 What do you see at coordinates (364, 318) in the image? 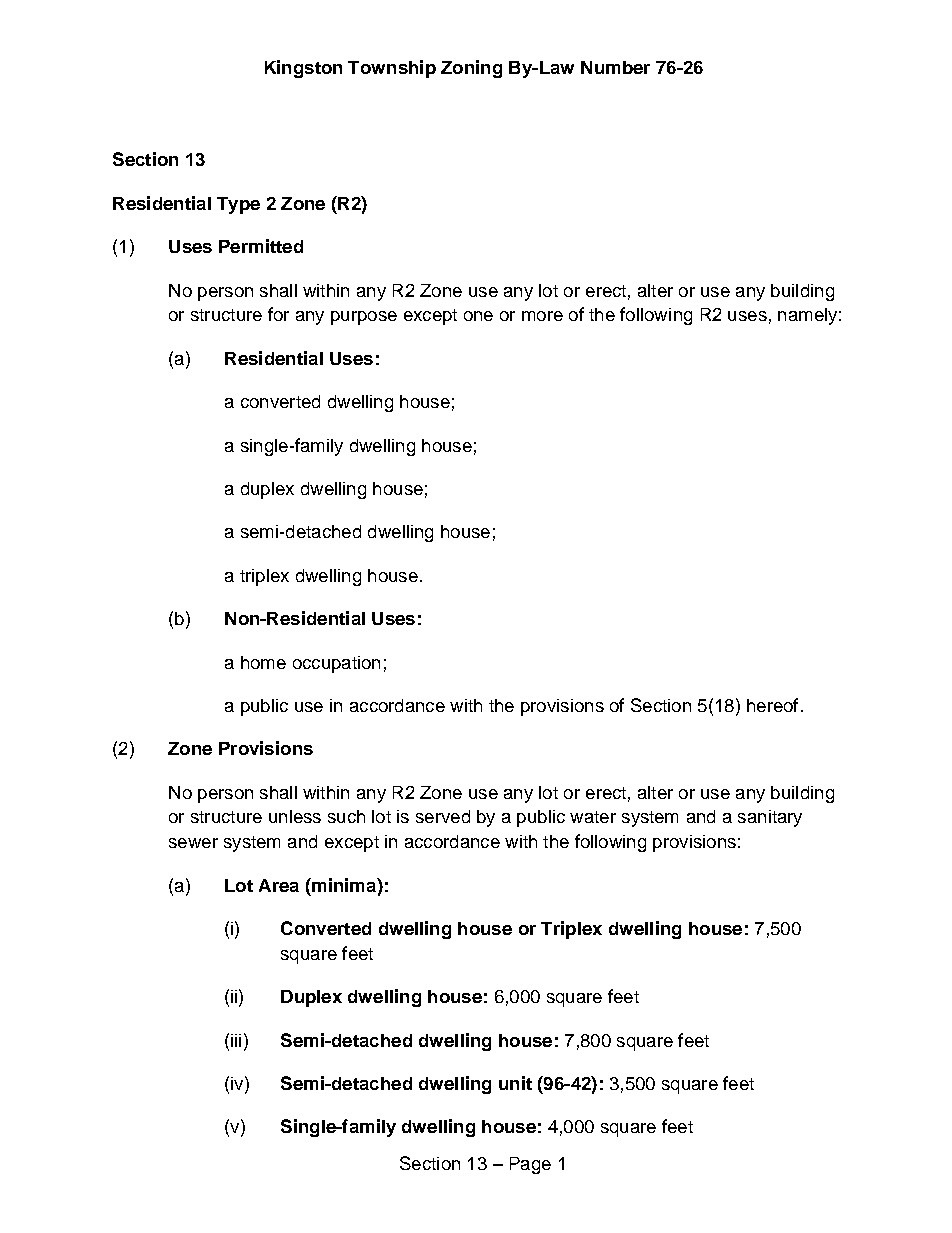
I see `purpose` at bounding box center [364, 318].
